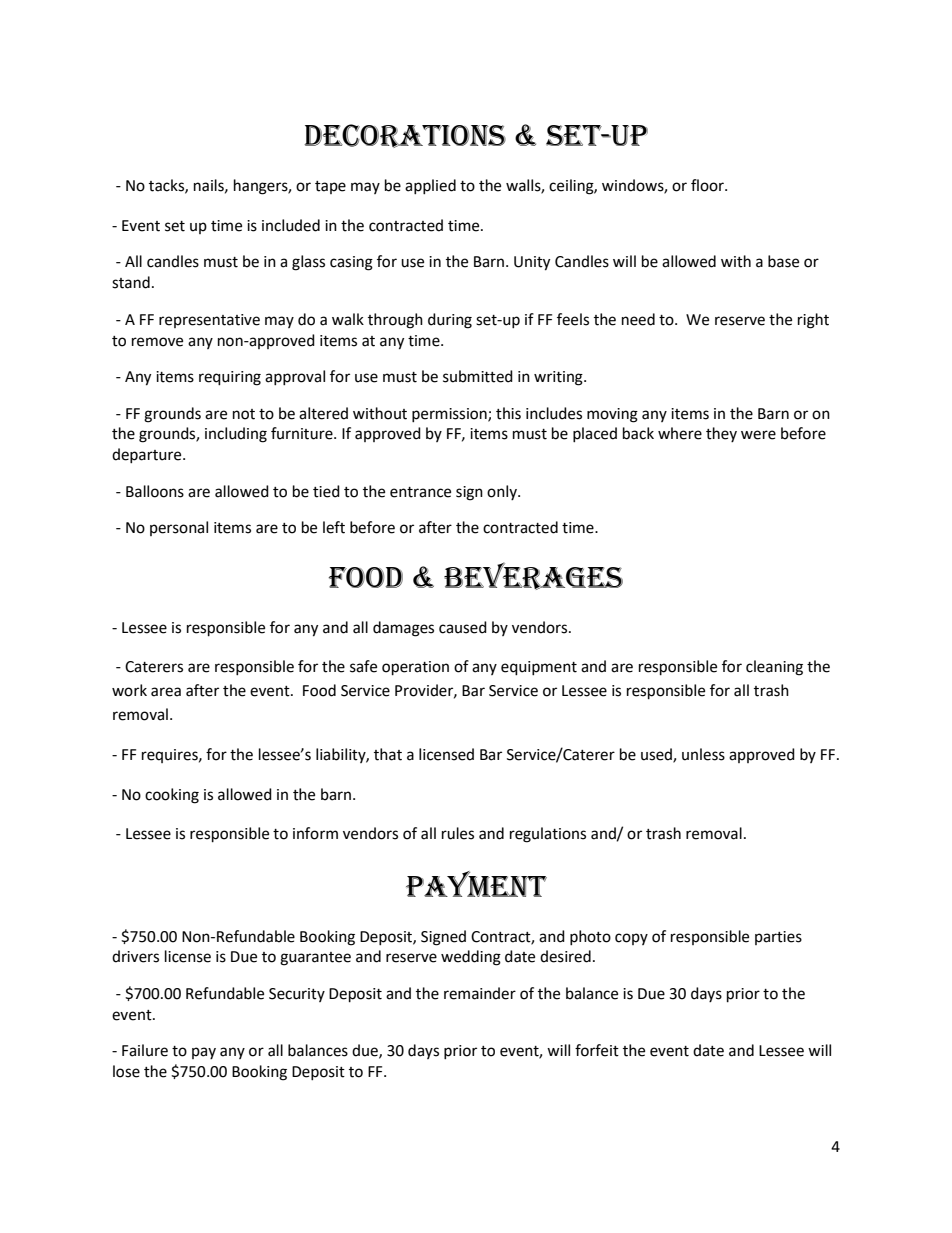 This document has width=952, height=1233. Describe the element at coordinates (145, 1050) in the document. I see `Failure` at that location.
